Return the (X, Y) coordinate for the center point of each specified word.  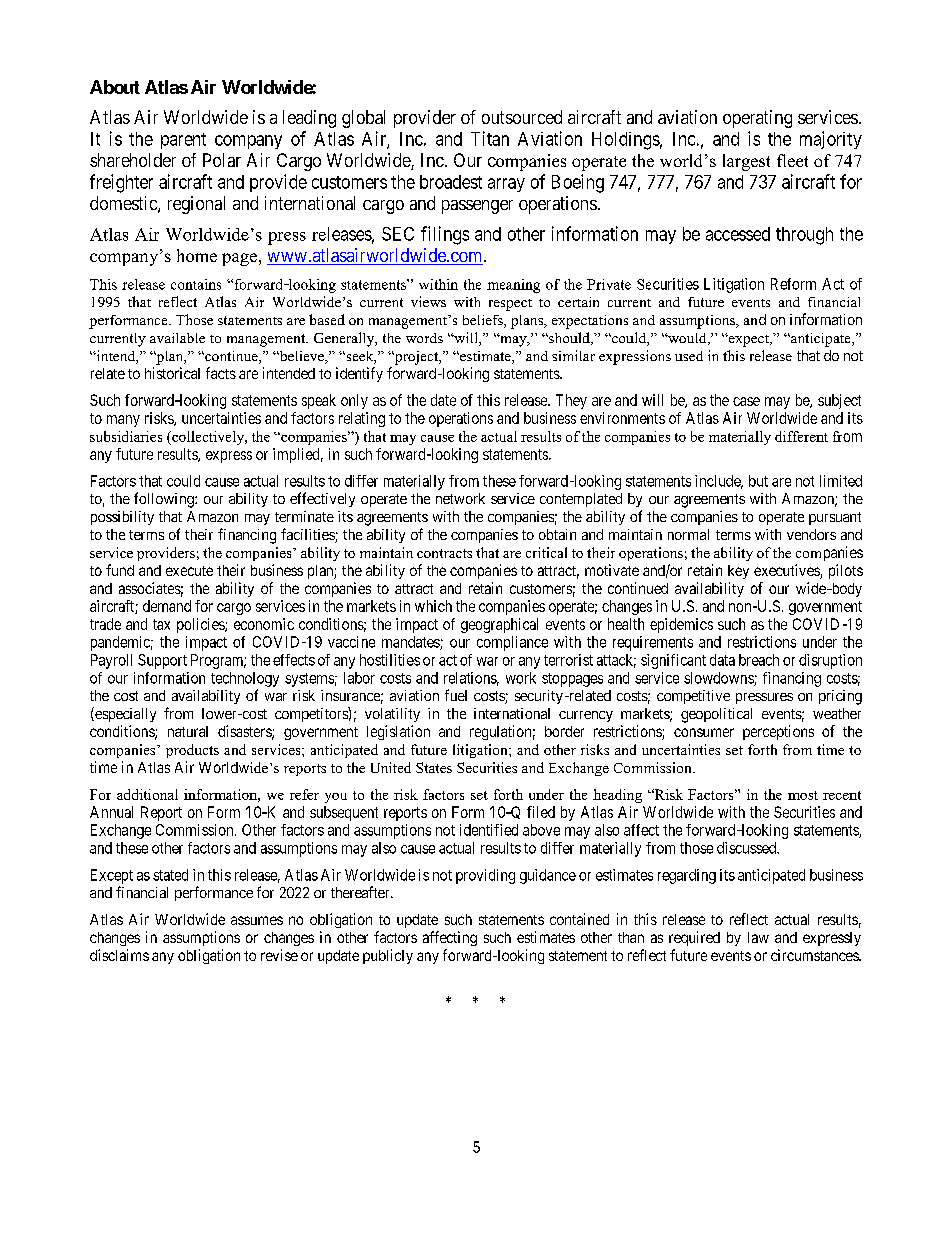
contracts (444, 553)
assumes (257, 920)
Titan (490, 138)
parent (183, 141)
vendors (811, 534)
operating (757, 119)
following (165, 500)
